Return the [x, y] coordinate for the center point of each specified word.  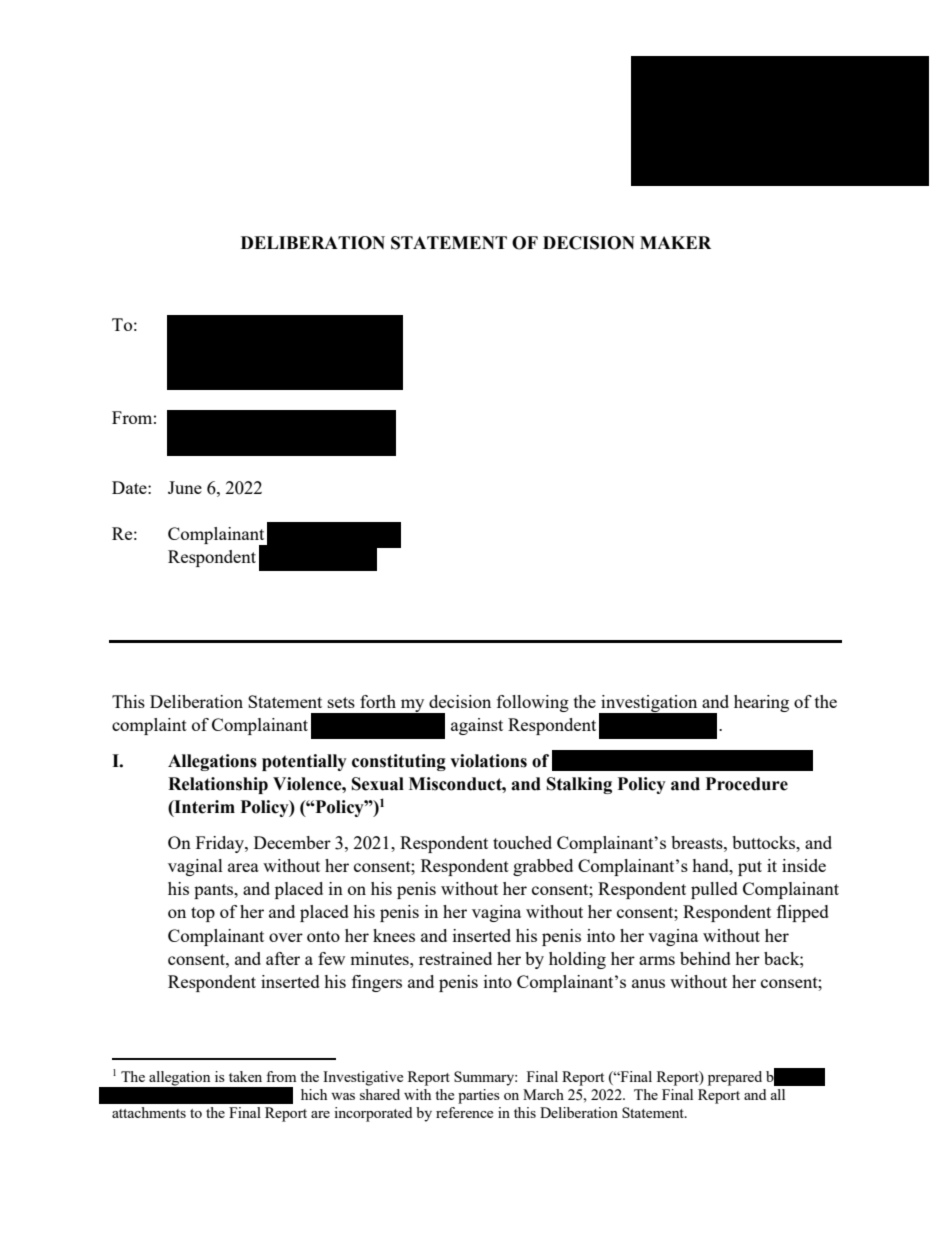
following [533, 703]
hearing [761, 703]
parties [479, 1096]
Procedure [747, 784]
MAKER [675, 242]
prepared [735, 1078]
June [185, 487]
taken [245, 1076]
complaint [149, 726]
